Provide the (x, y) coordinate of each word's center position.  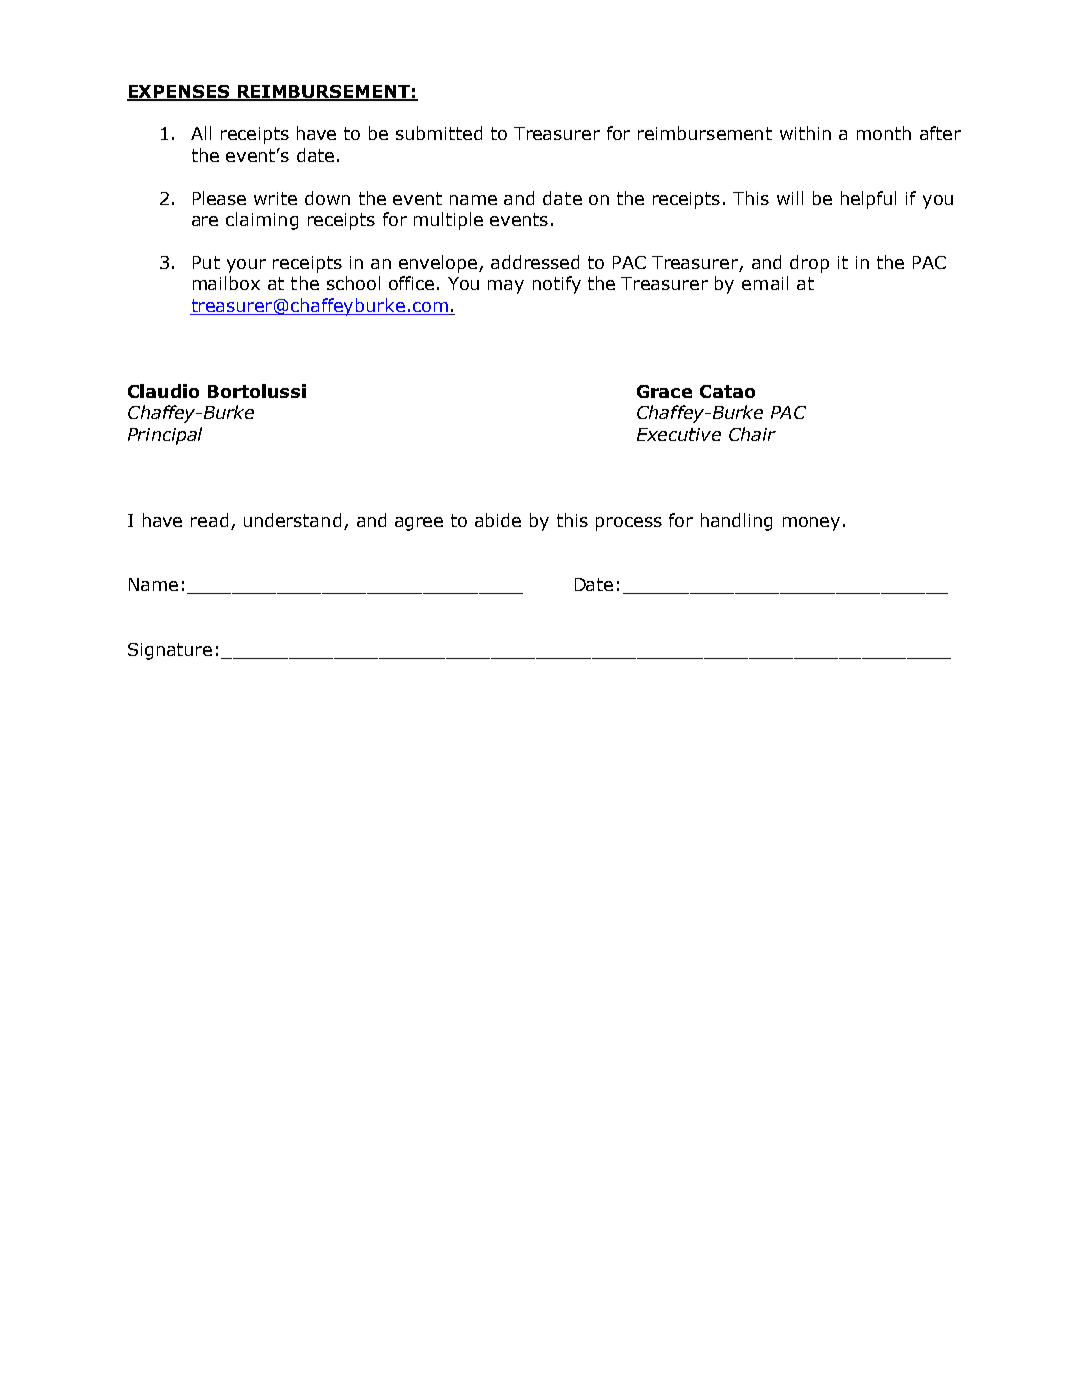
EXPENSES (179, 92)
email (765, 283)
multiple (448, 221)
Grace (664, 391)
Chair (752, 434)
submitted (439, 133)
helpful (868, 200)
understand (292, 520)
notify (557, 285)
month (884, 133)
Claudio (163, 391)
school (353, 283)
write (275, 198)
